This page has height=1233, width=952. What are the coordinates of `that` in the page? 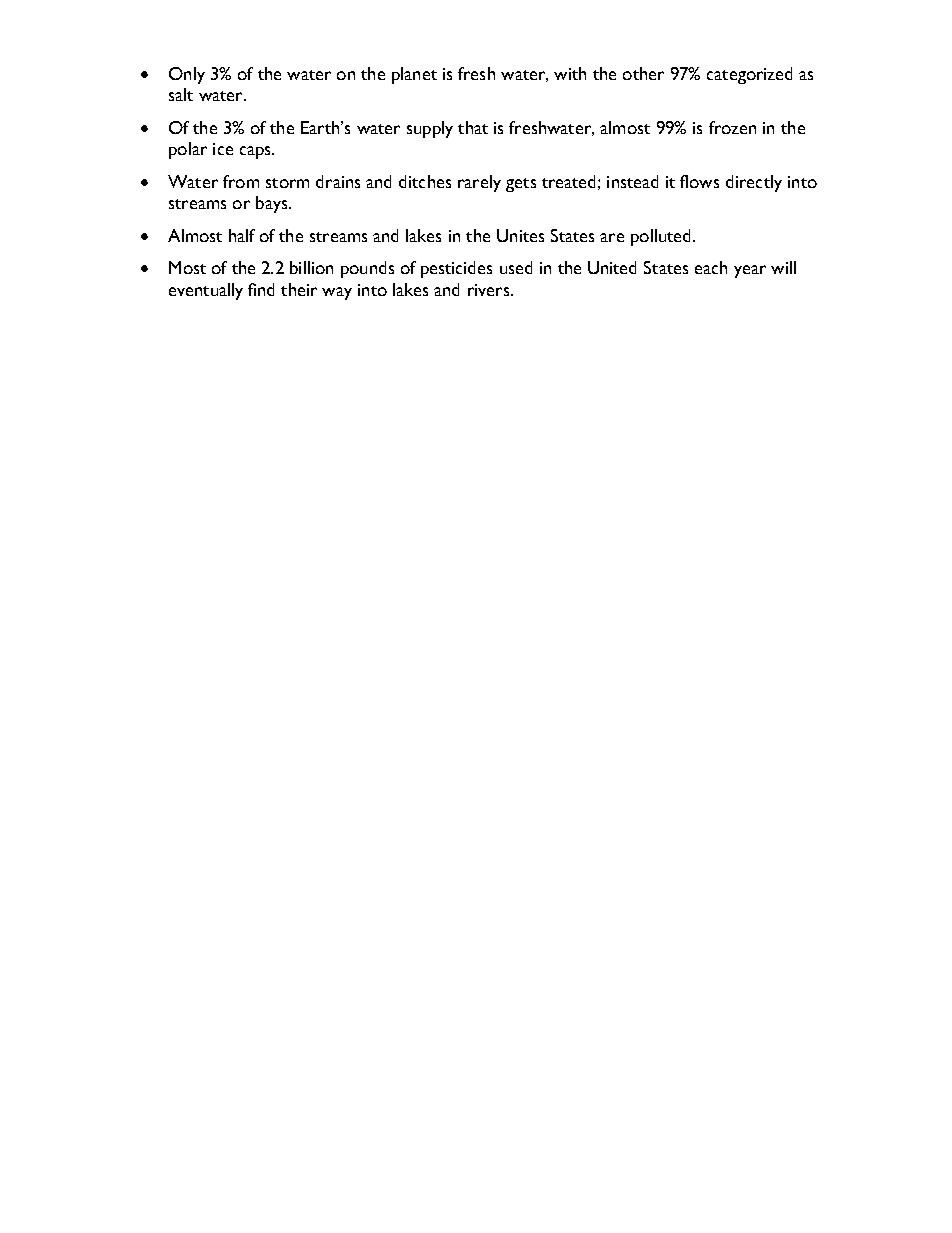 It's located at (473, 127).
